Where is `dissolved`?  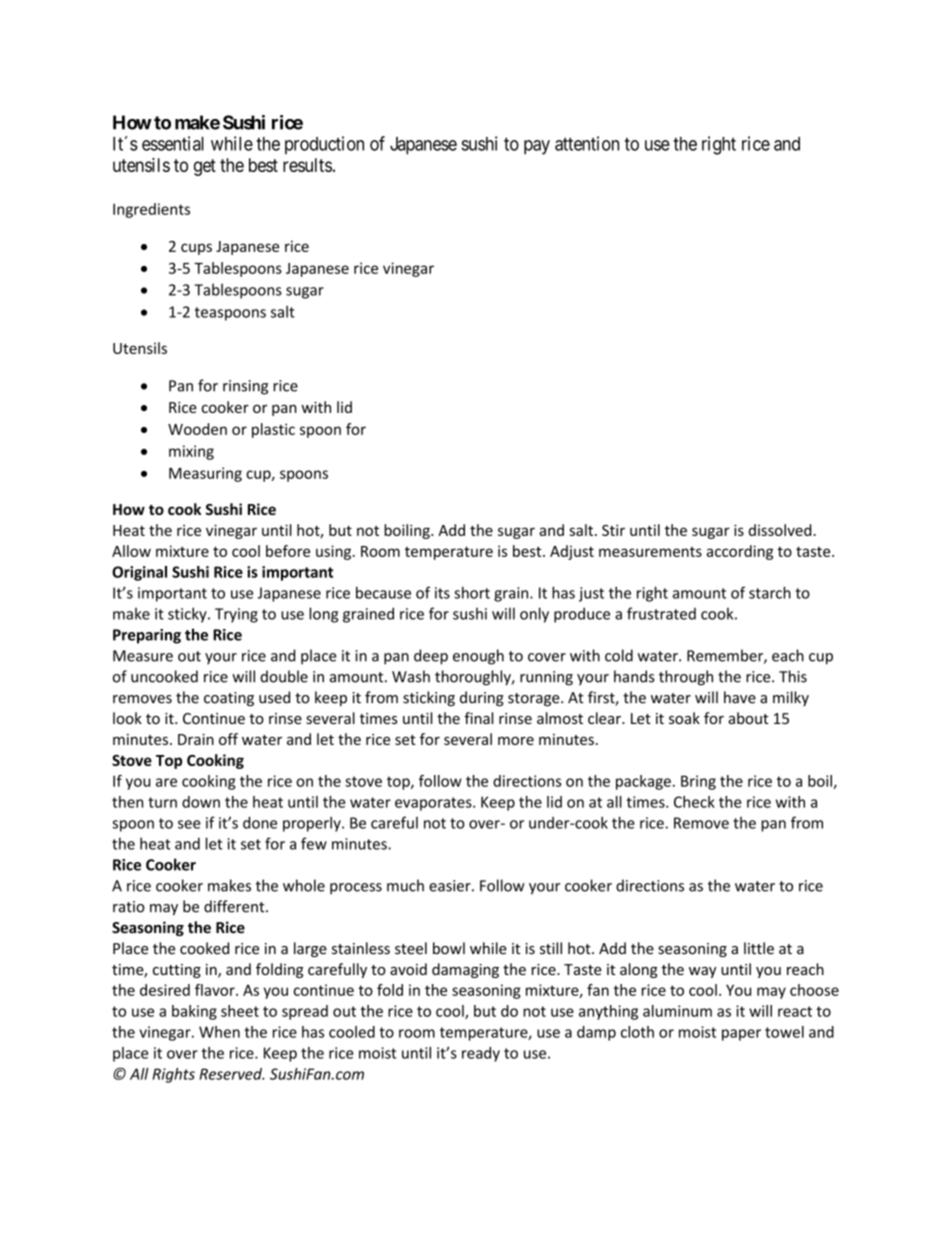 dissolved is located at coordinates (781, 530).
